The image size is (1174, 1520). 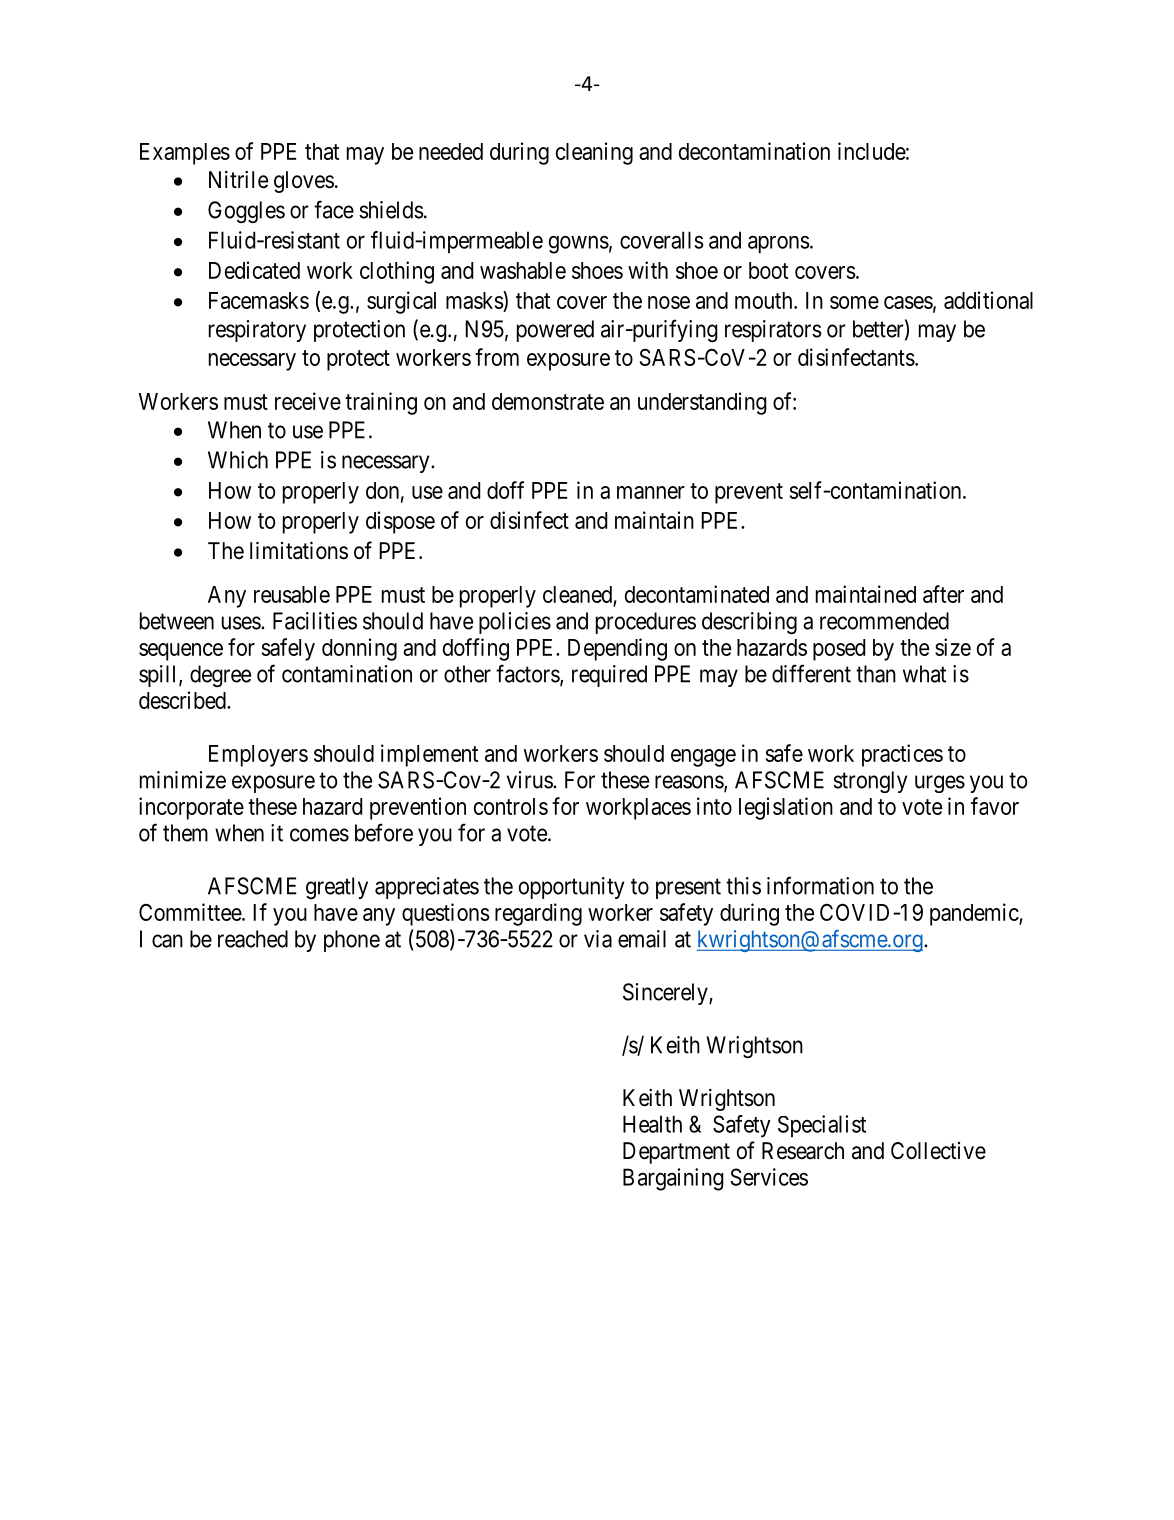 What do you see at coordinates (594, 153) in the screenshot?
I see `cleaning` at bounding box center [594, 153].
